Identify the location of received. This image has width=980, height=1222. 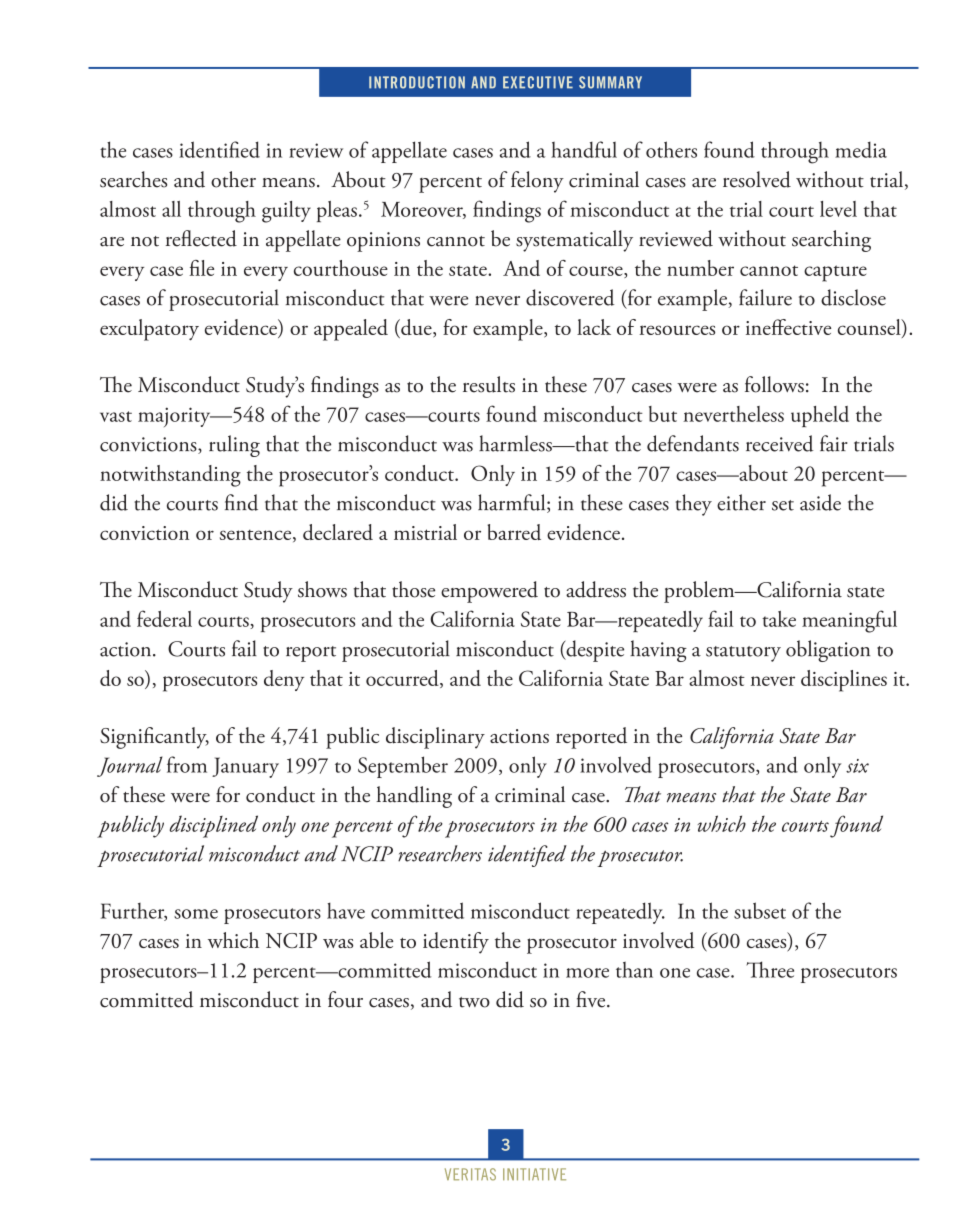
(779, 443).
